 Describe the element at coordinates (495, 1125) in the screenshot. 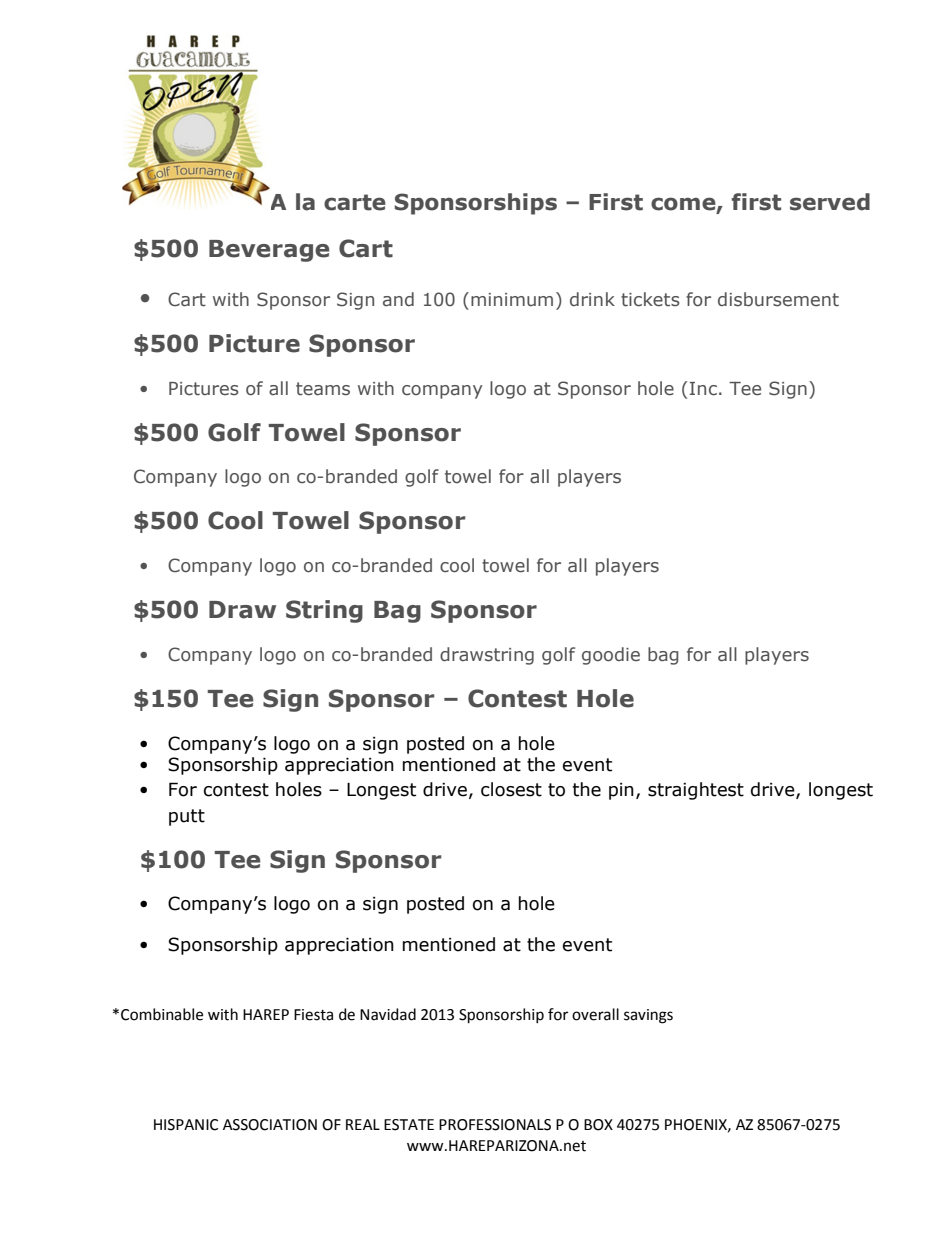

I see `PROFESSIONALS` at that location.
